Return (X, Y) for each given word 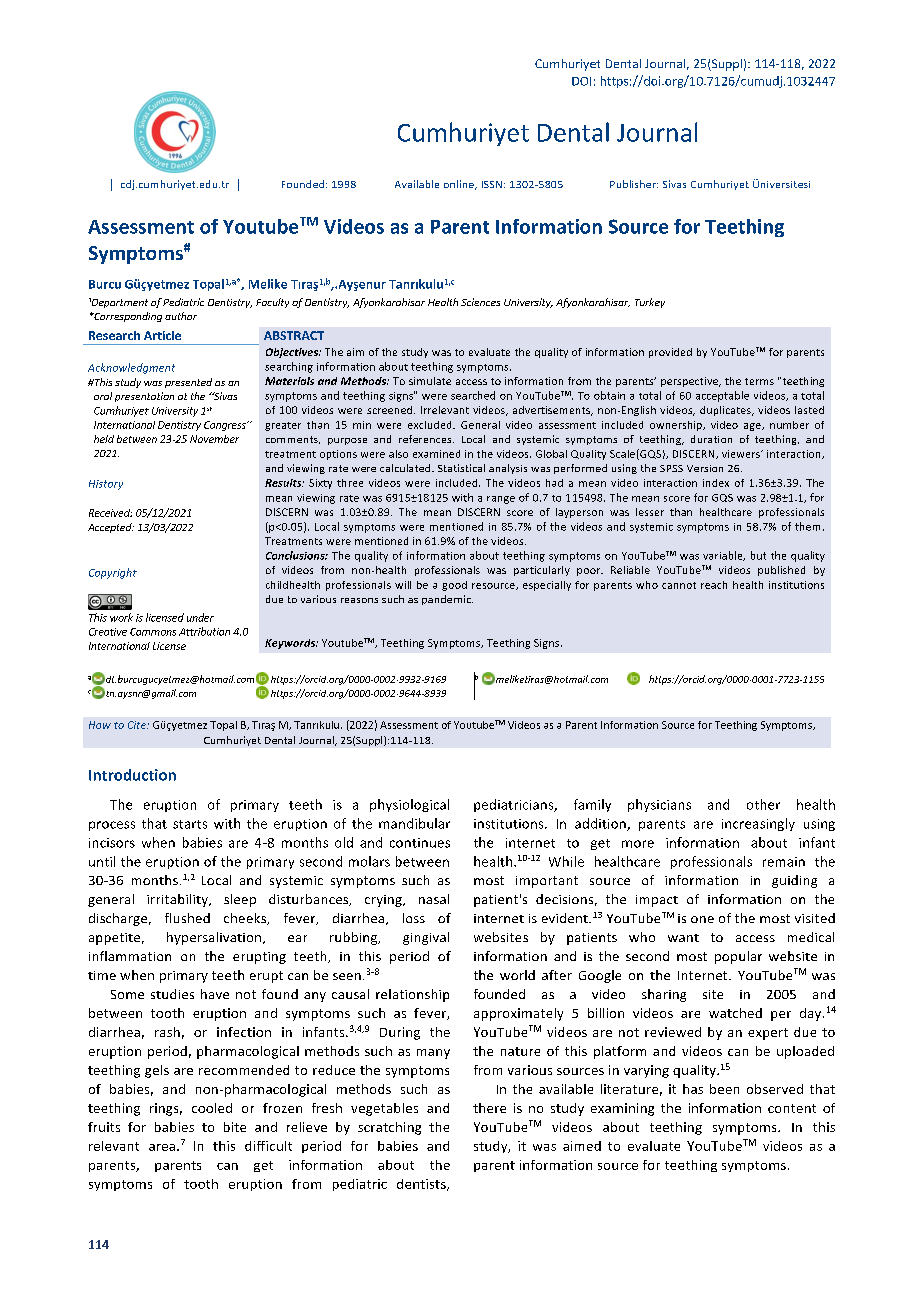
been (724, 1089)
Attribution (204, 631)
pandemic (447, 600)
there (489, 1108)
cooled (212, 1108)
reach (714, 585)
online (460, 185)
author (181, 316)
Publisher (634, 184)
